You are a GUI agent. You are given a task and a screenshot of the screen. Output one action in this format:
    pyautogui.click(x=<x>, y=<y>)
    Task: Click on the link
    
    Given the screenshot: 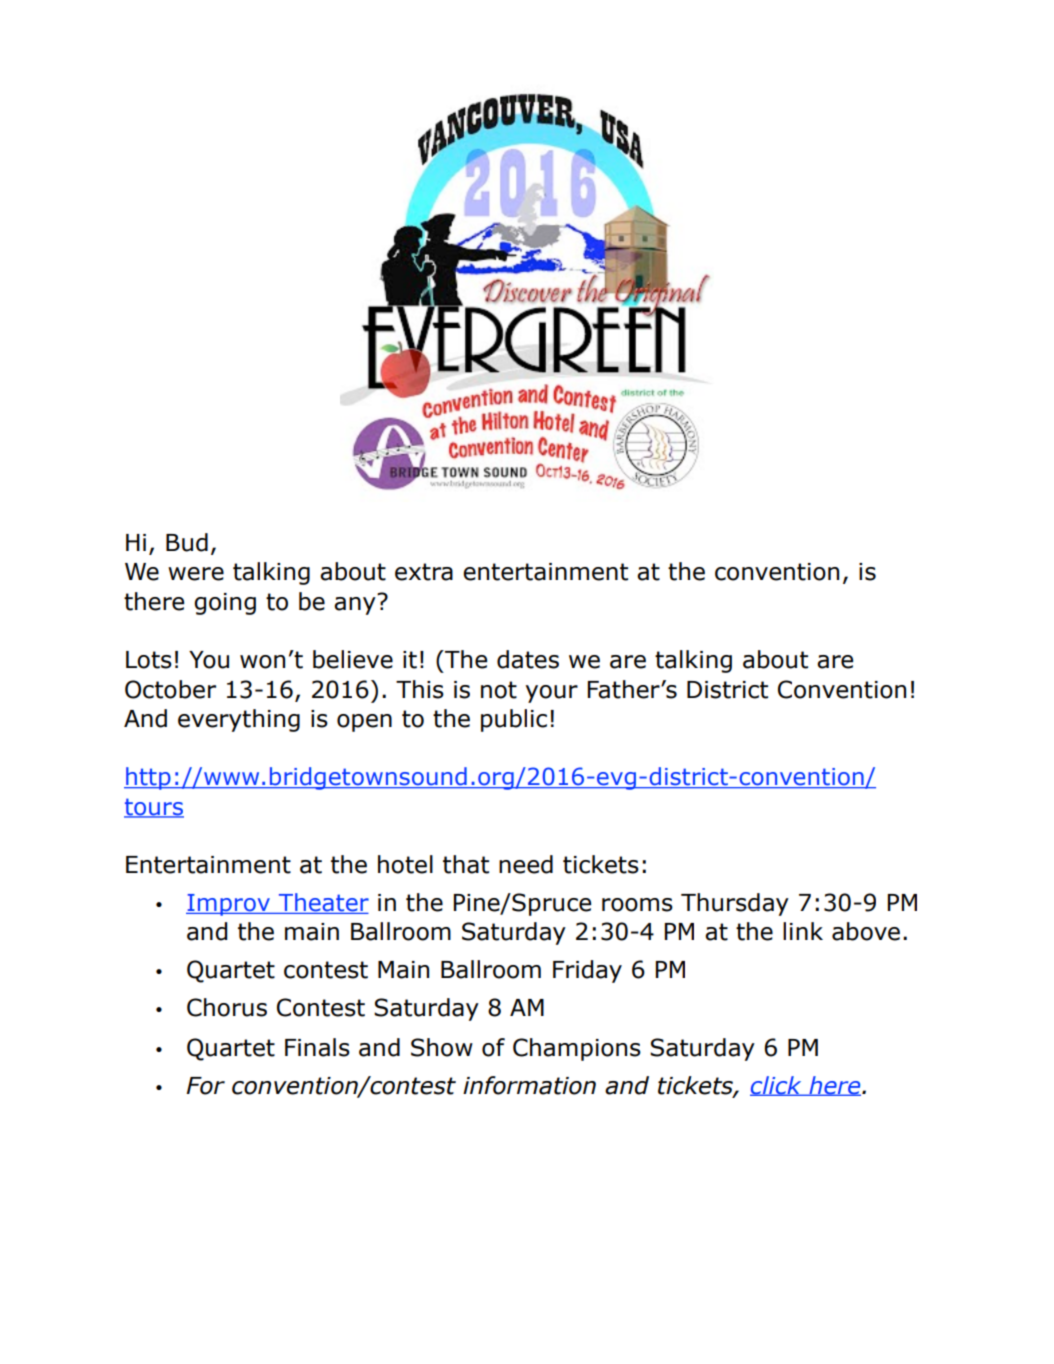 What is the action you would take?
    pyautogui.click(x=803, y=931)
